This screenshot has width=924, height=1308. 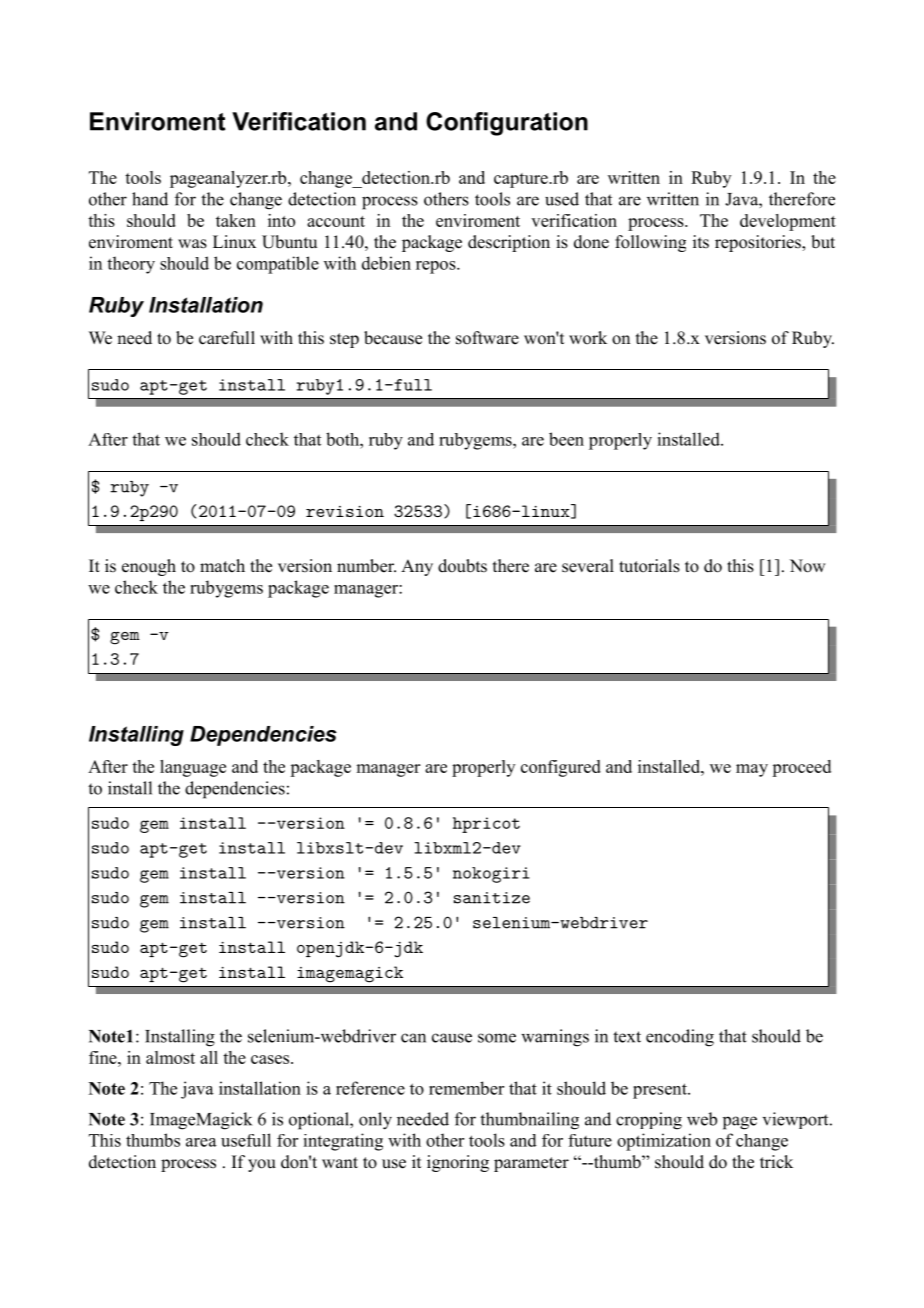 I want to click on doubts, so click(x=462, y=566).
